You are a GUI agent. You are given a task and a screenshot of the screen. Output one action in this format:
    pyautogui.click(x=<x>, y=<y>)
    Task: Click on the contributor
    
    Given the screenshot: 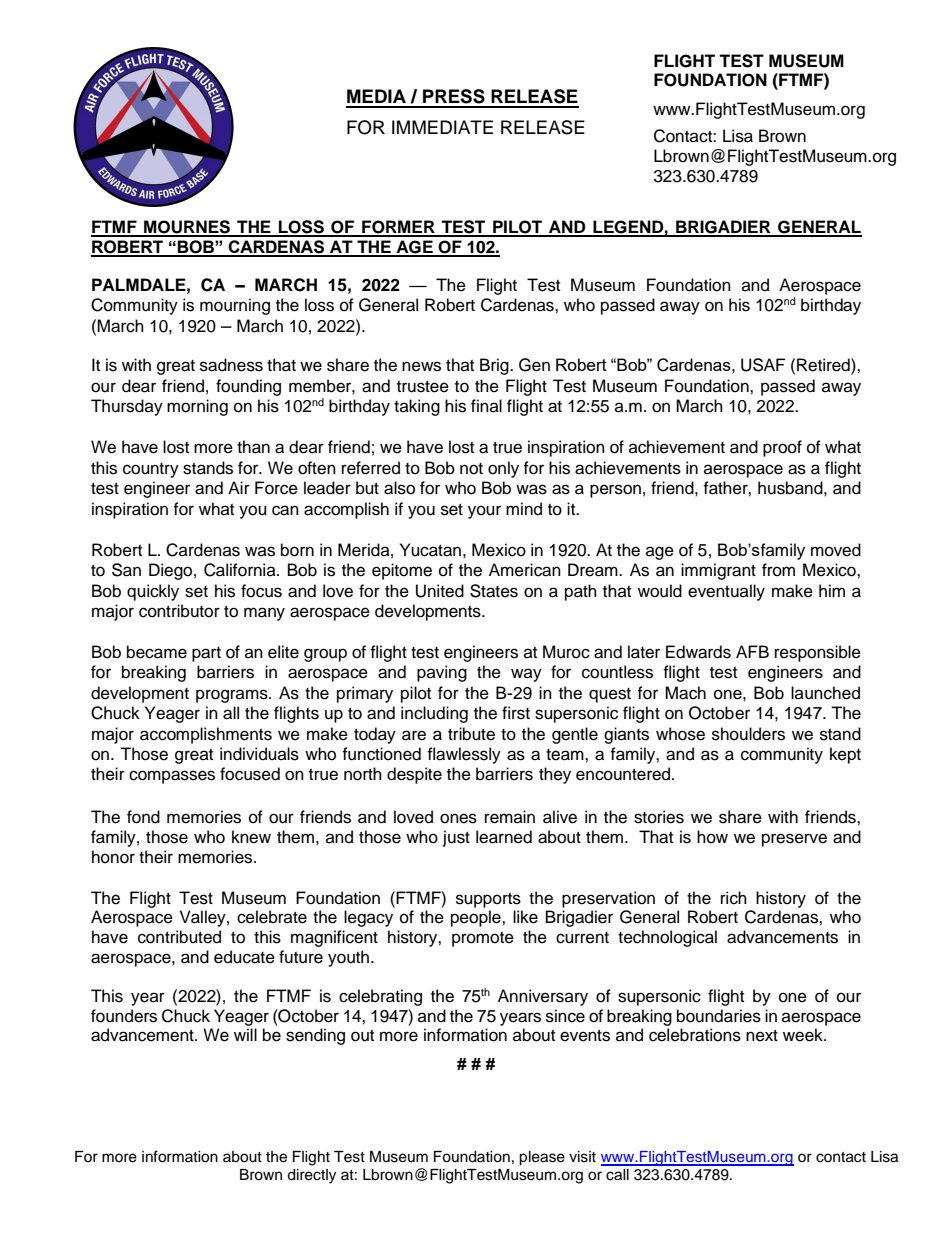 What is the action you would take?
    pyautogui.click(x=179, y=611)
